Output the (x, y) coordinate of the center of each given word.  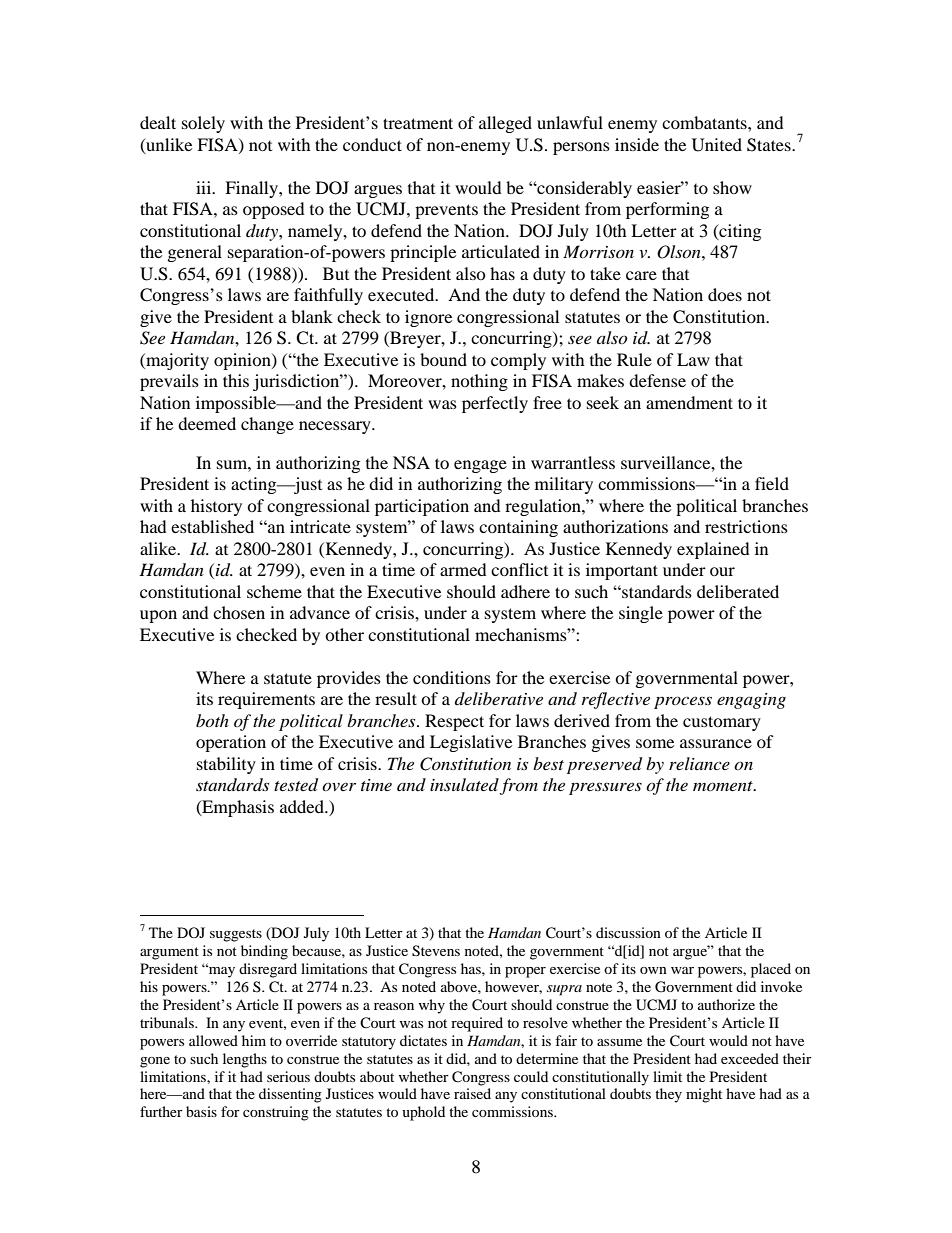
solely (203, 124)
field (772, 483)
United (717, 145)
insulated (464, 784)
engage (480, 466)
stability (226, 765)
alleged (505, 124)
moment (724, 786)
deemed (207, 423)
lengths (245, 1060)
